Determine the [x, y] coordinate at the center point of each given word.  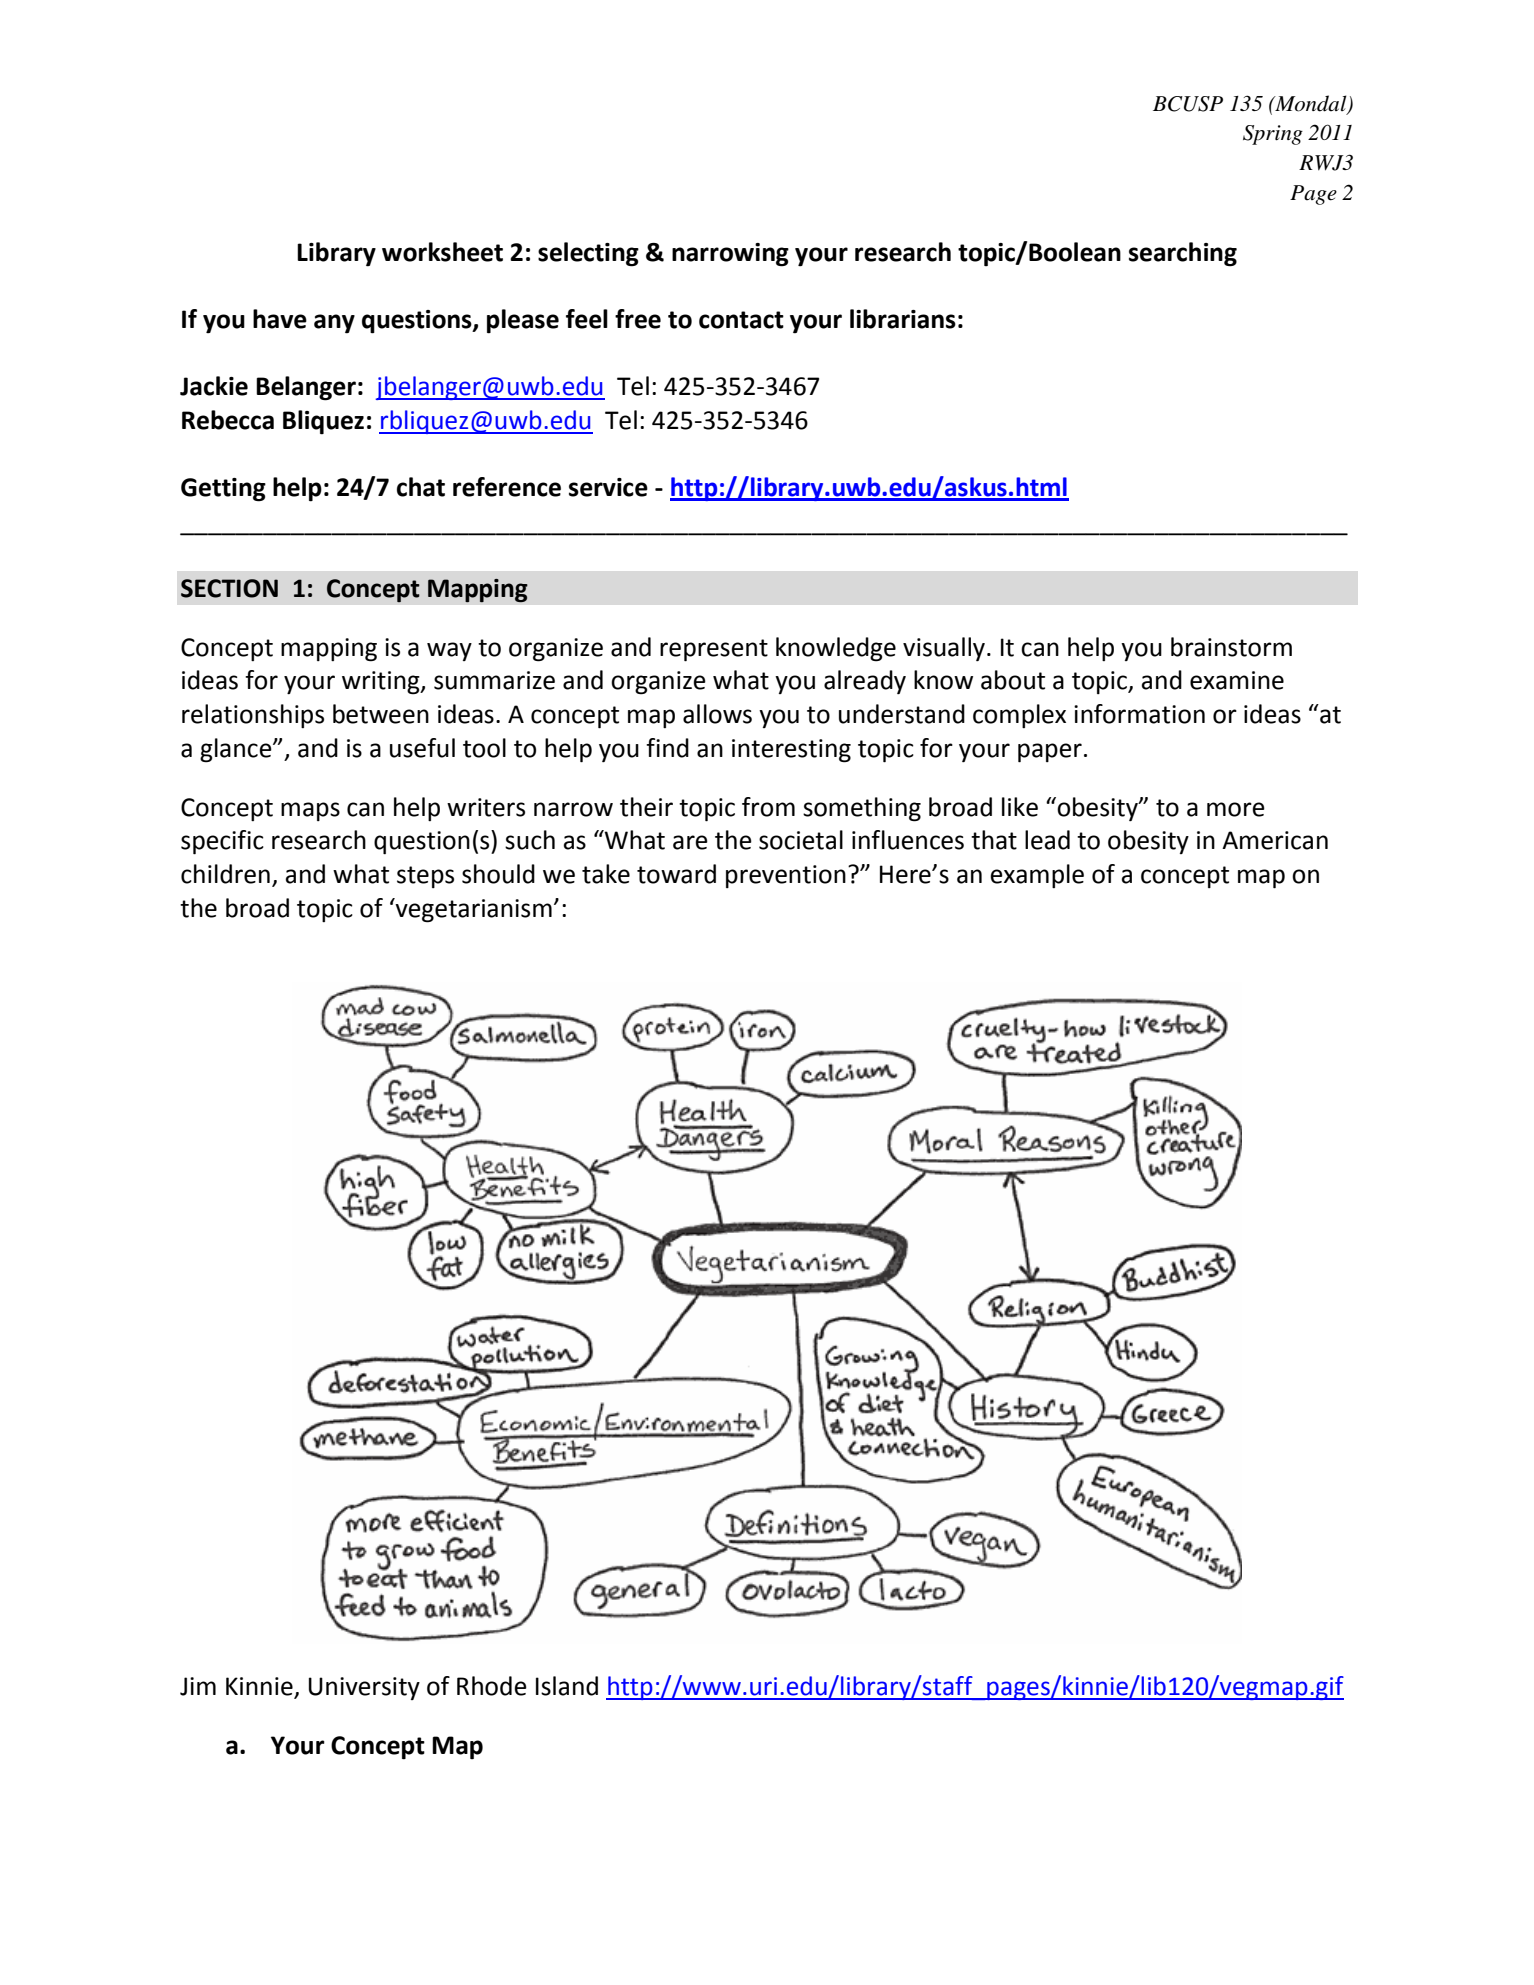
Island [567, 1686]
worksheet [442, 252]
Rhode [492, 1686]
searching [1183, 254]
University [364, 1688]
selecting [588, 254]
